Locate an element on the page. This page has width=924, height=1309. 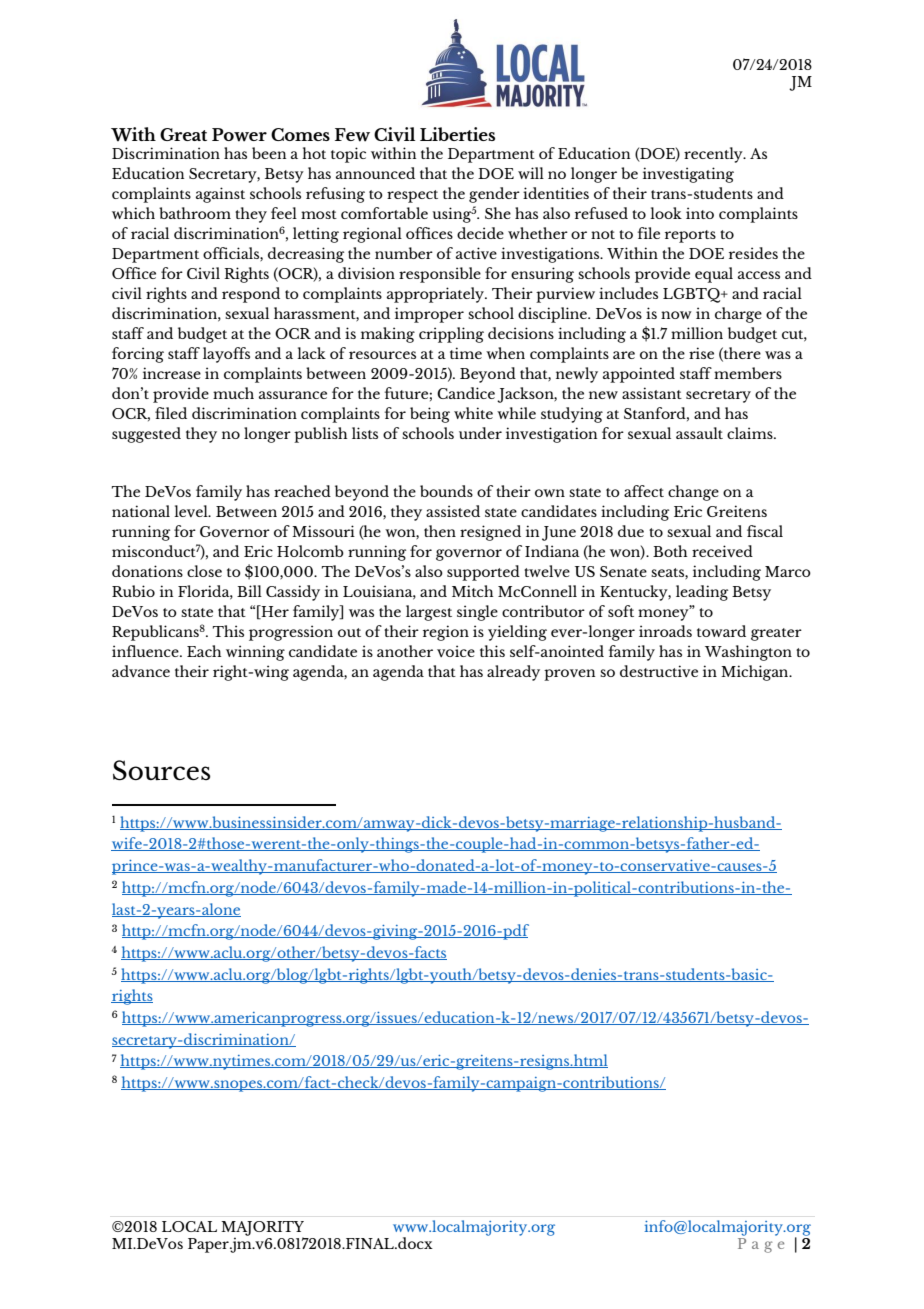
Liberties is located at coordinates (457, 134).
